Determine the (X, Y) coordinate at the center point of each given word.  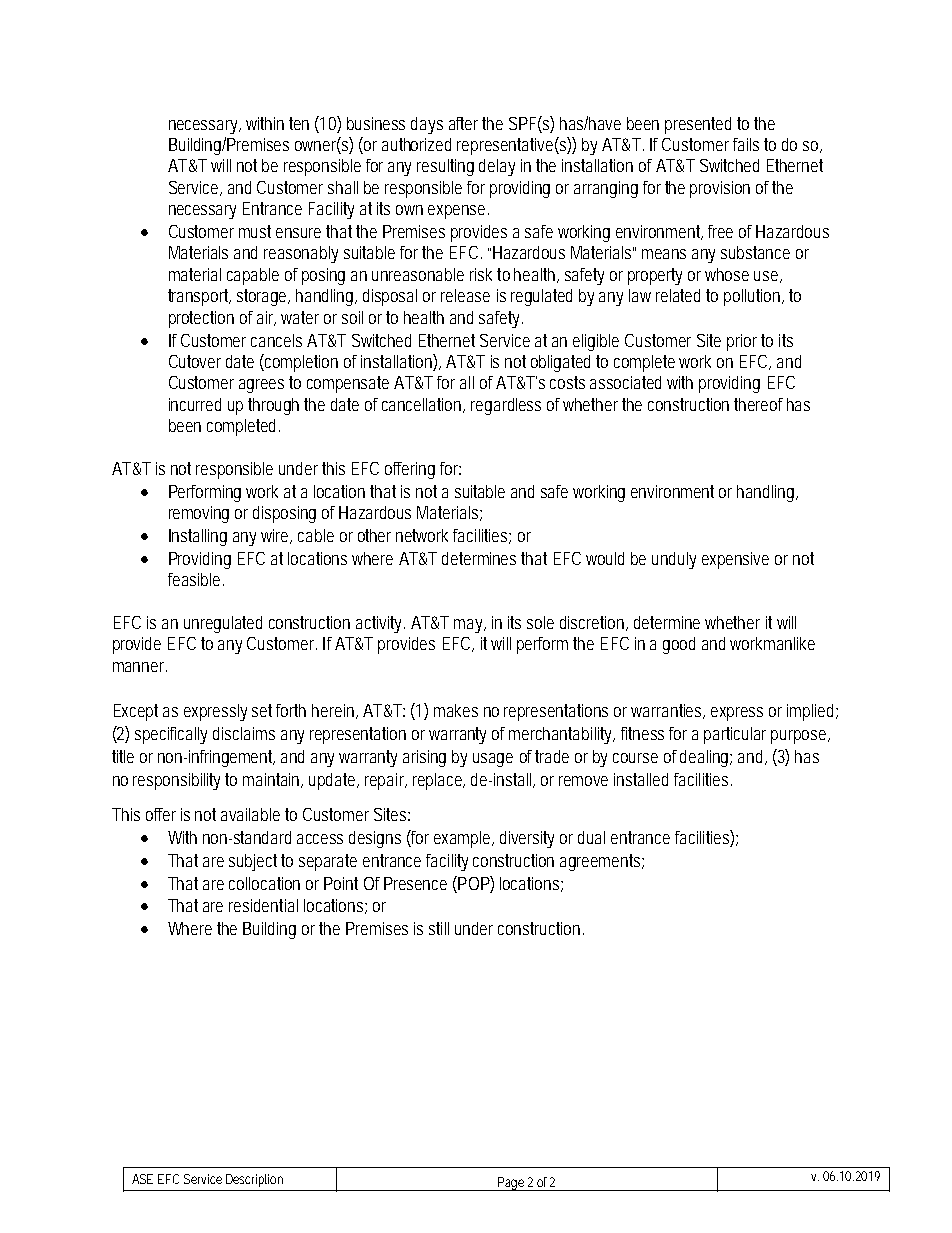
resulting (445, 167)
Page (511, 1184)
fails (746, 144)
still (439, 928)
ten (299, 123)
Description (254, 1180)
